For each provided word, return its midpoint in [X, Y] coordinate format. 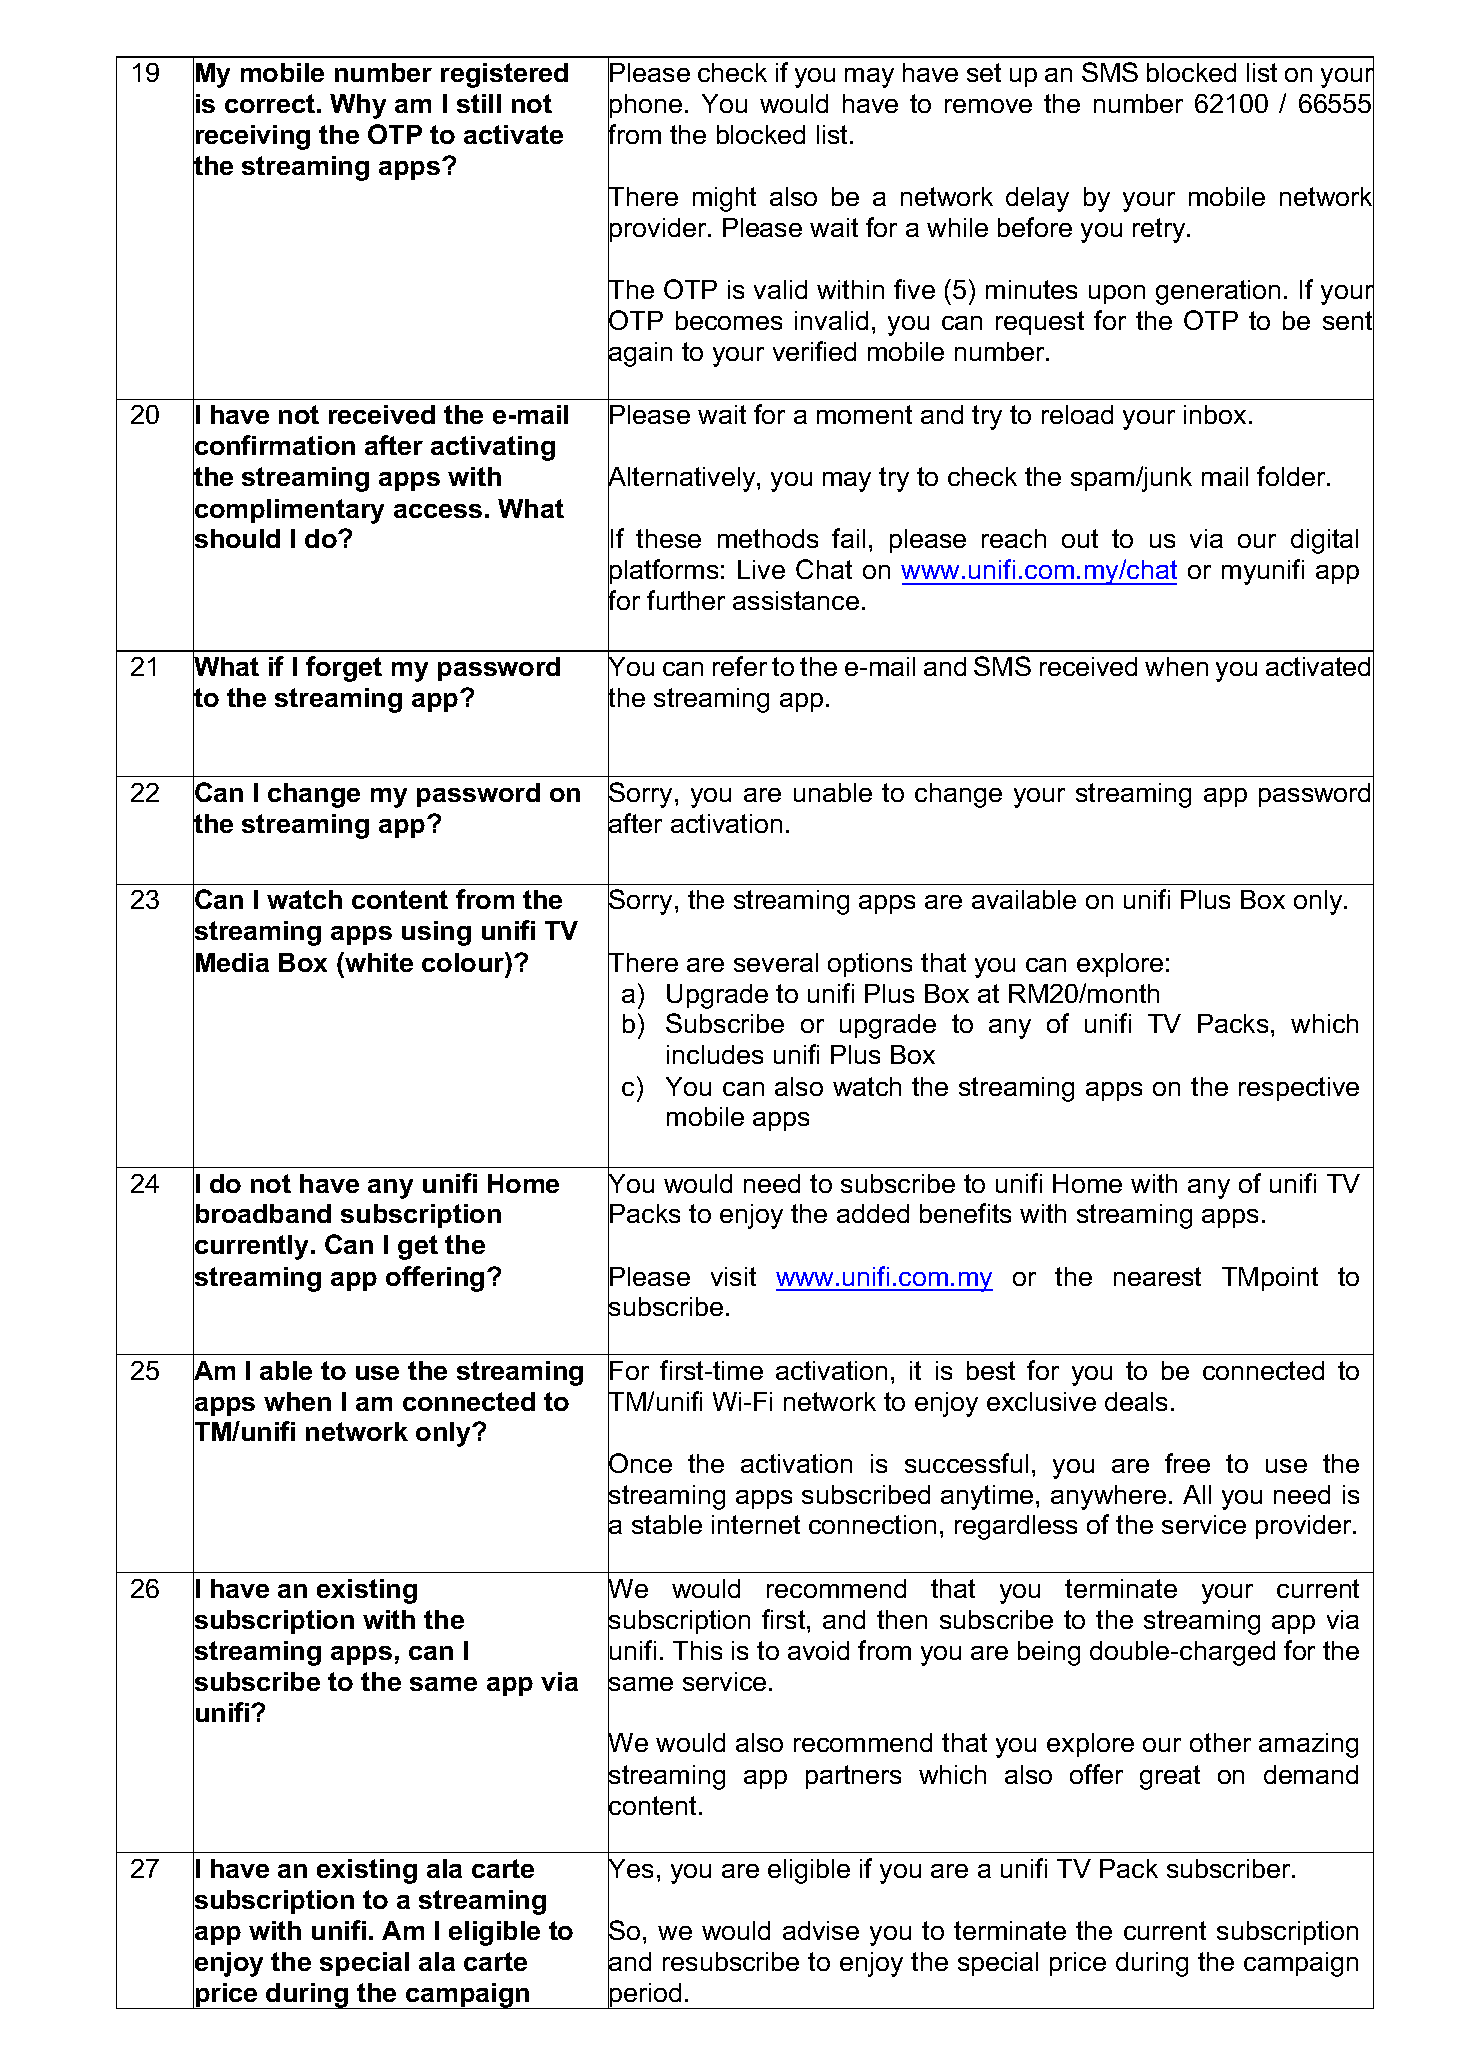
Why [358, 106]
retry [1160, 230]
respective [1299, 1089]
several [776, 962]
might [724, 199]
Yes [630, 1868]
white [378, 962]
